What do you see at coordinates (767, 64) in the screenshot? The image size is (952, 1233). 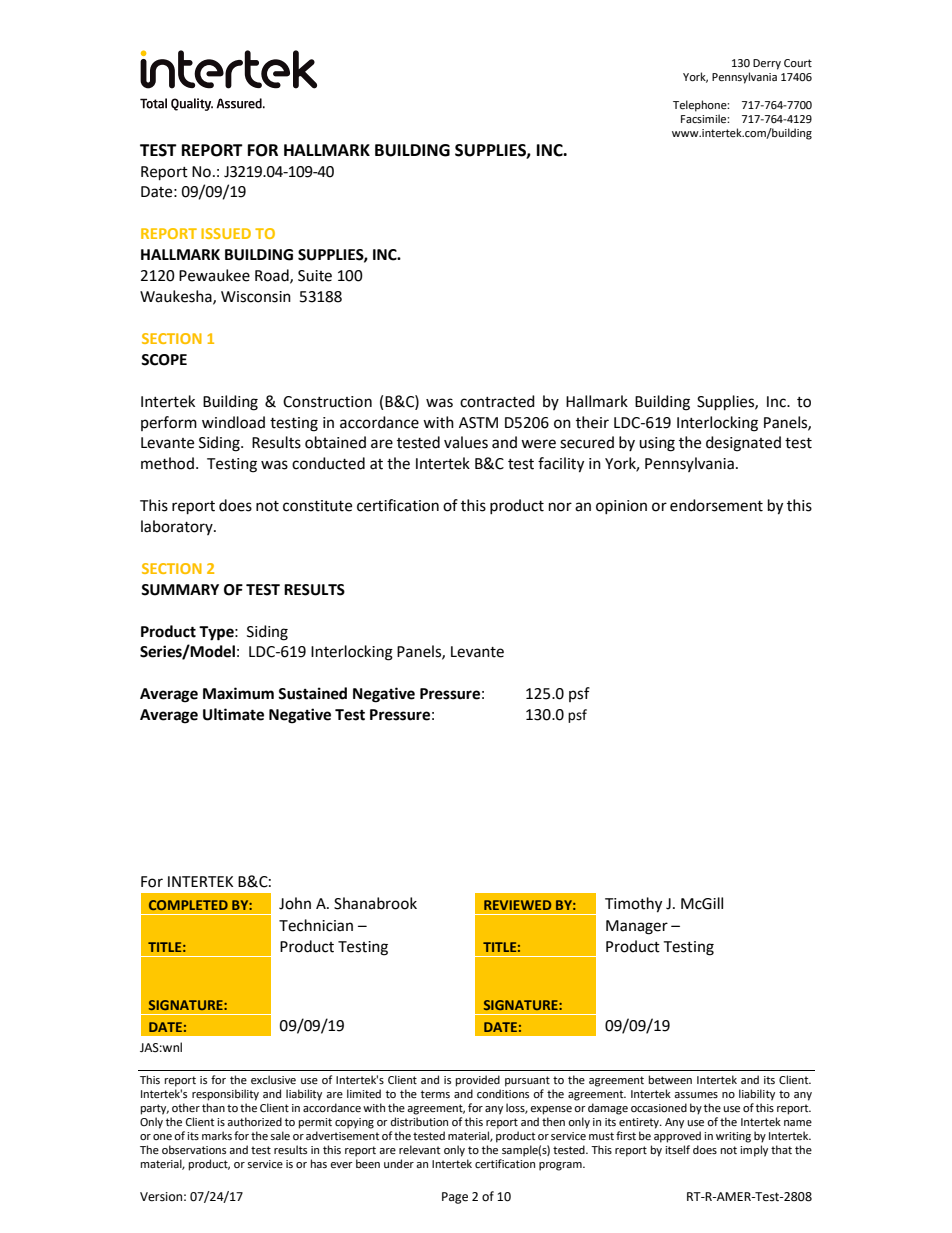 I see `Derry` at bounding box center [767, 64].
